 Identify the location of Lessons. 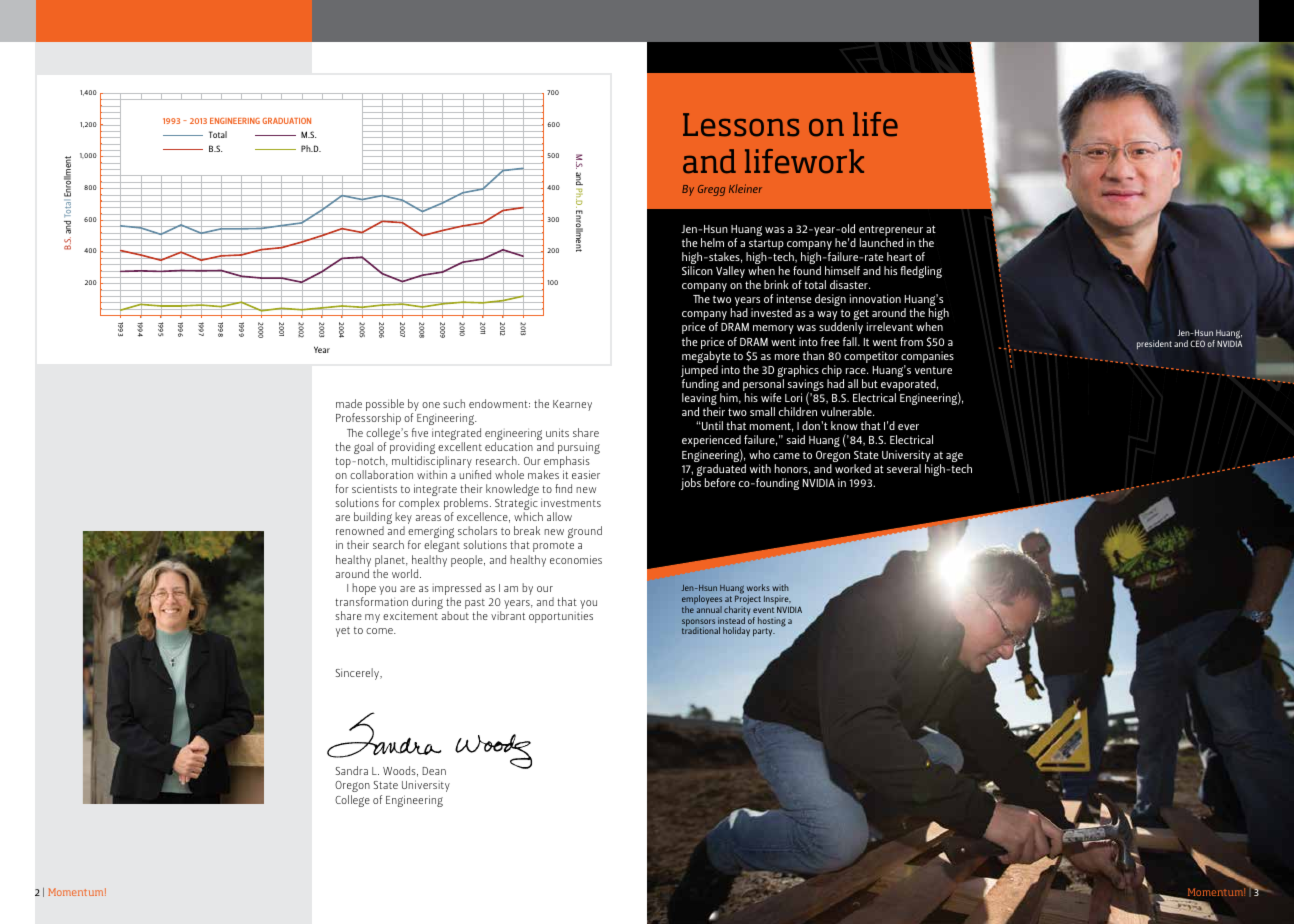
(741, 125).
